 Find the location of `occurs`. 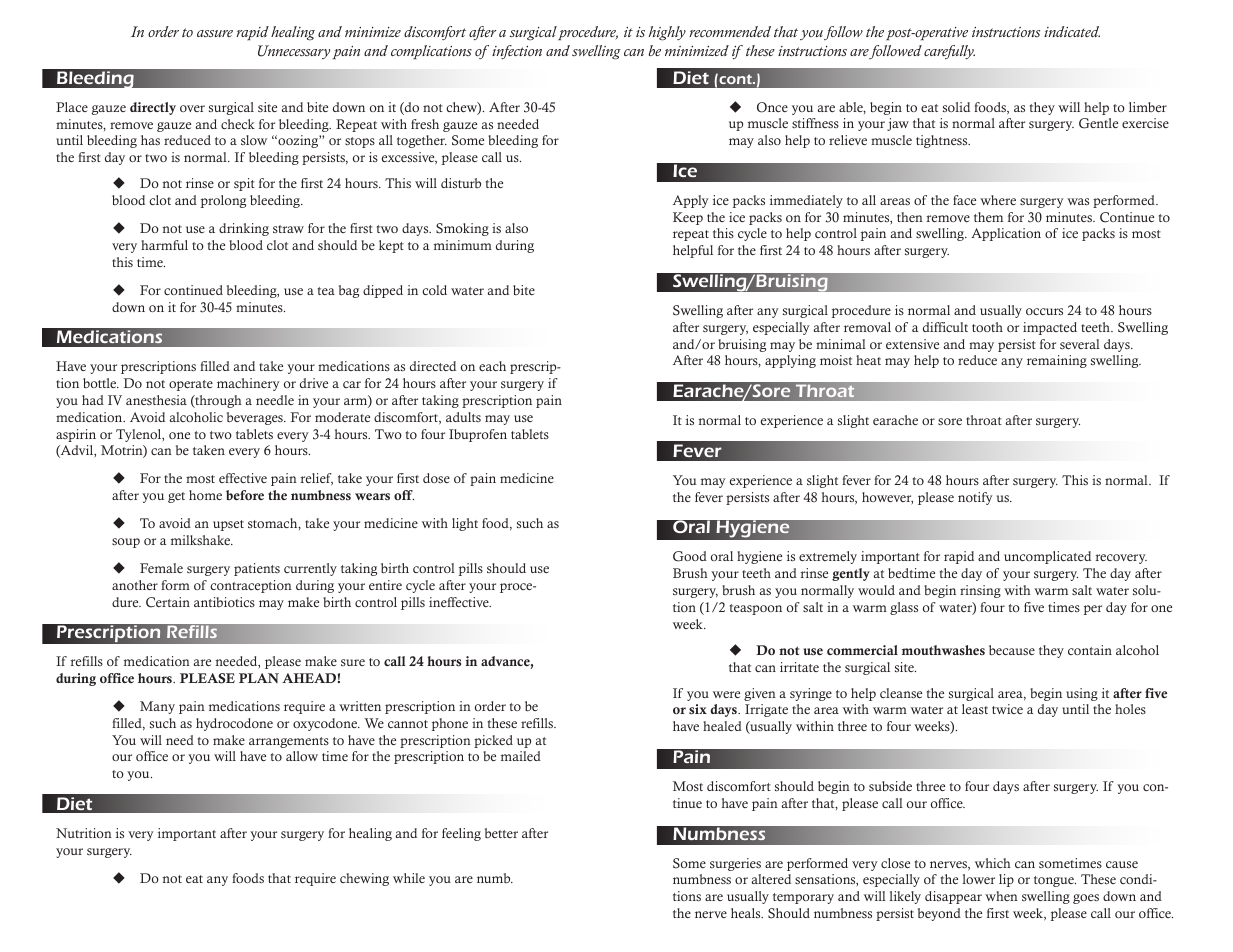

occurs is located at coordinates (1044, 311).
